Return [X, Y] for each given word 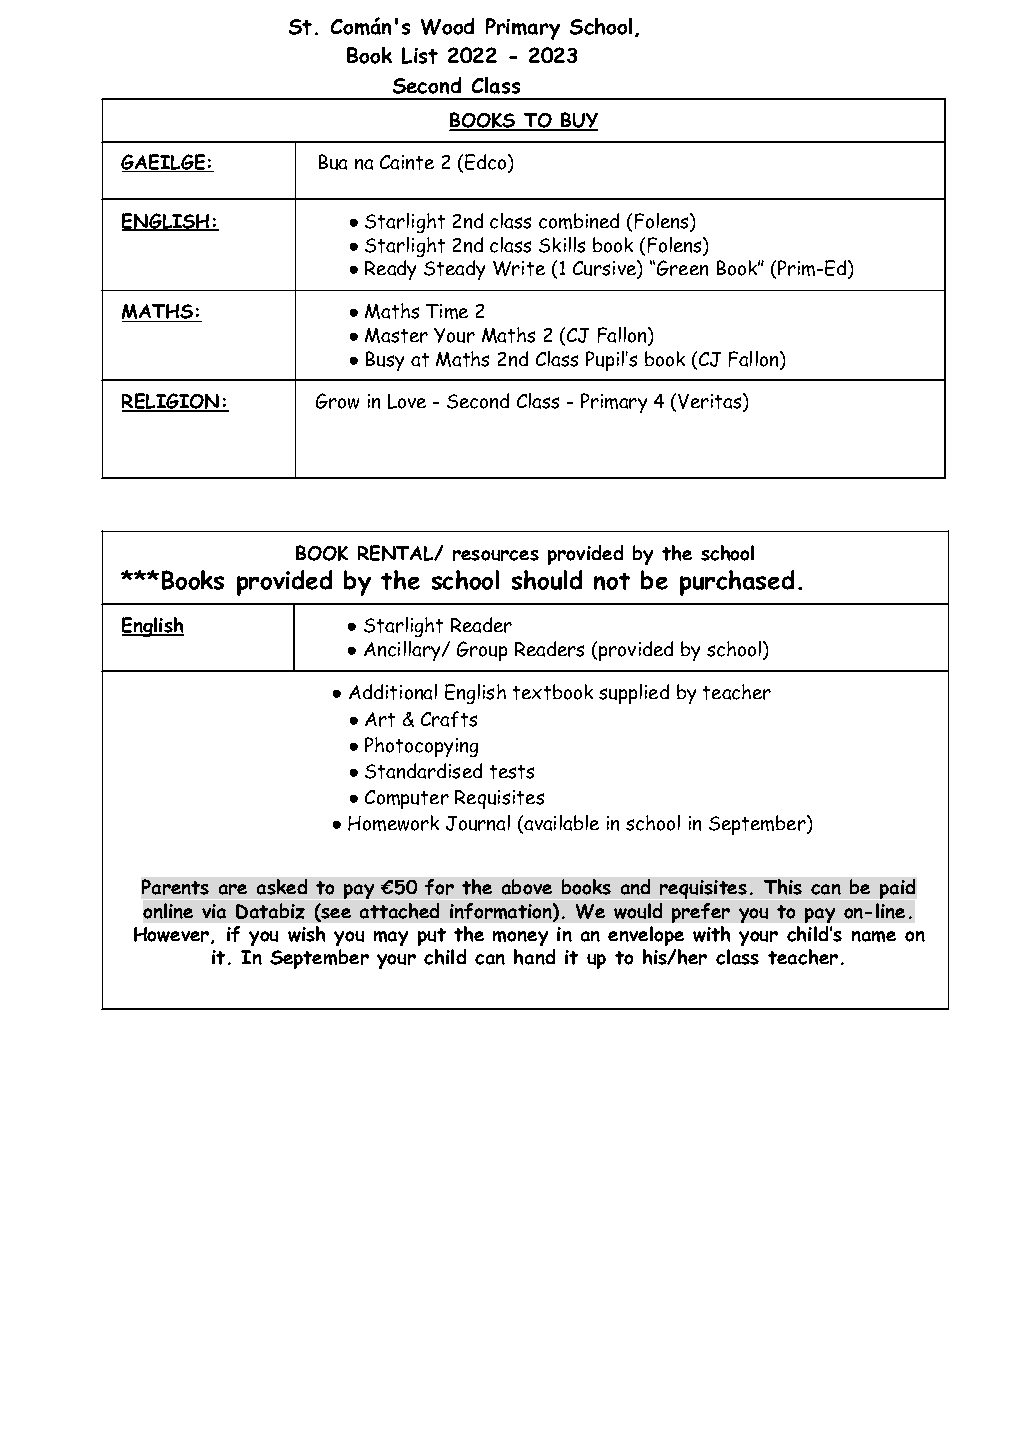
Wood [447, 26]
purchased [737, 583]
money [520, 938]
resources [496, 555]
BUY [578, 121]
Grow [337, 401]
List [420, 55]
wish [306, 934]
